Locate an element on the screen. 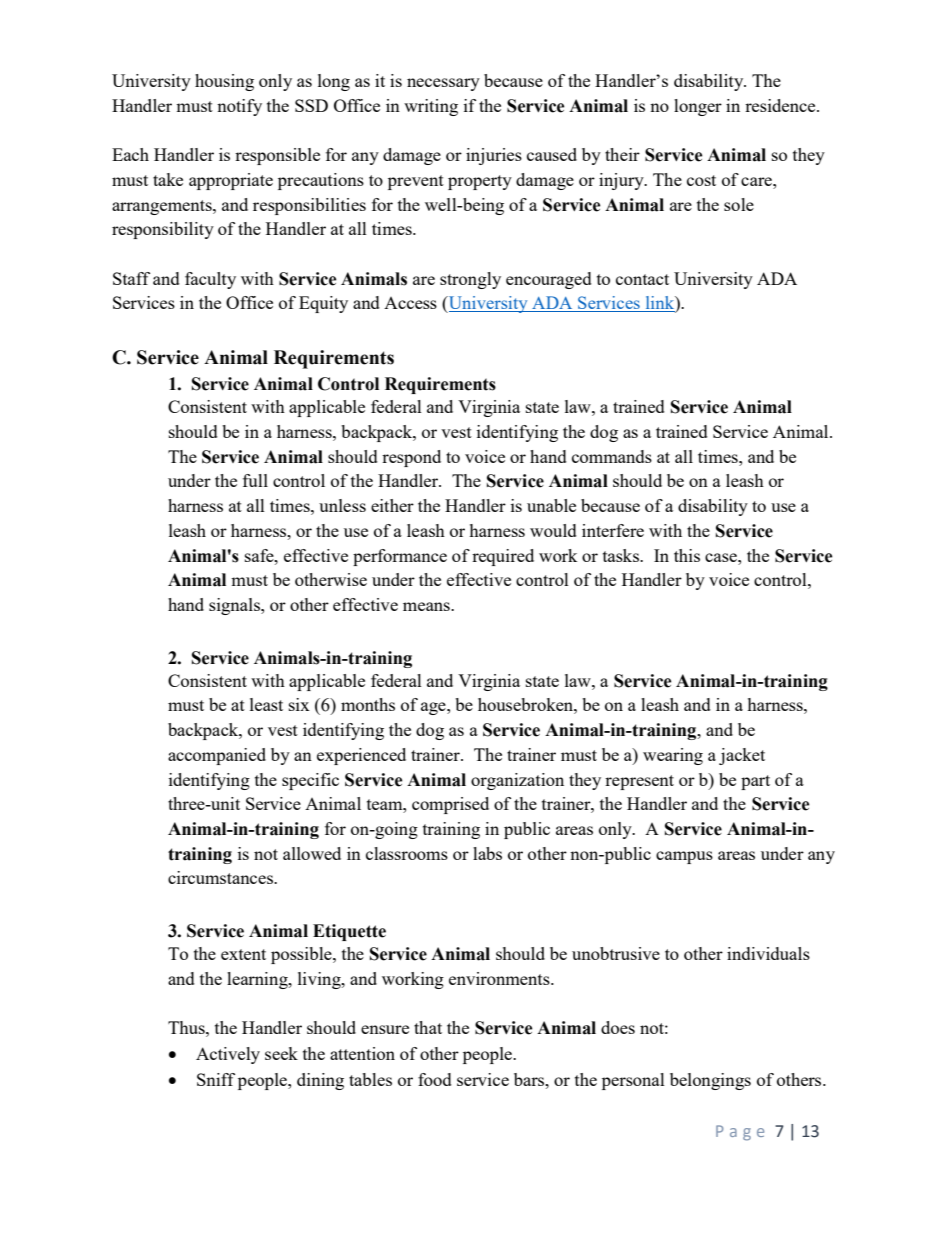  signals is located at coordinates (235, 606).
